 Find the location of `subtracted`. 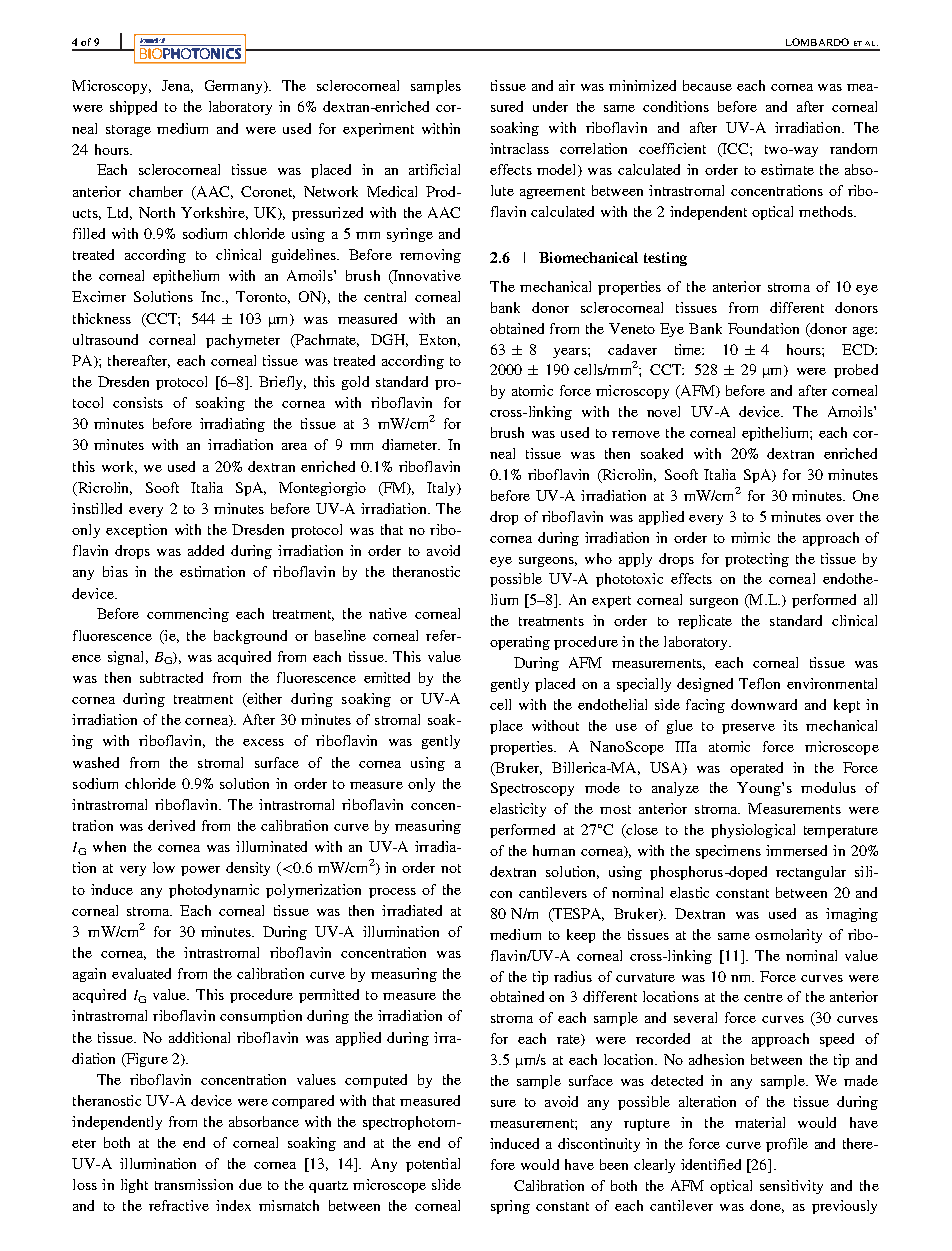

subtracted is located at coordinates (171, 677).
